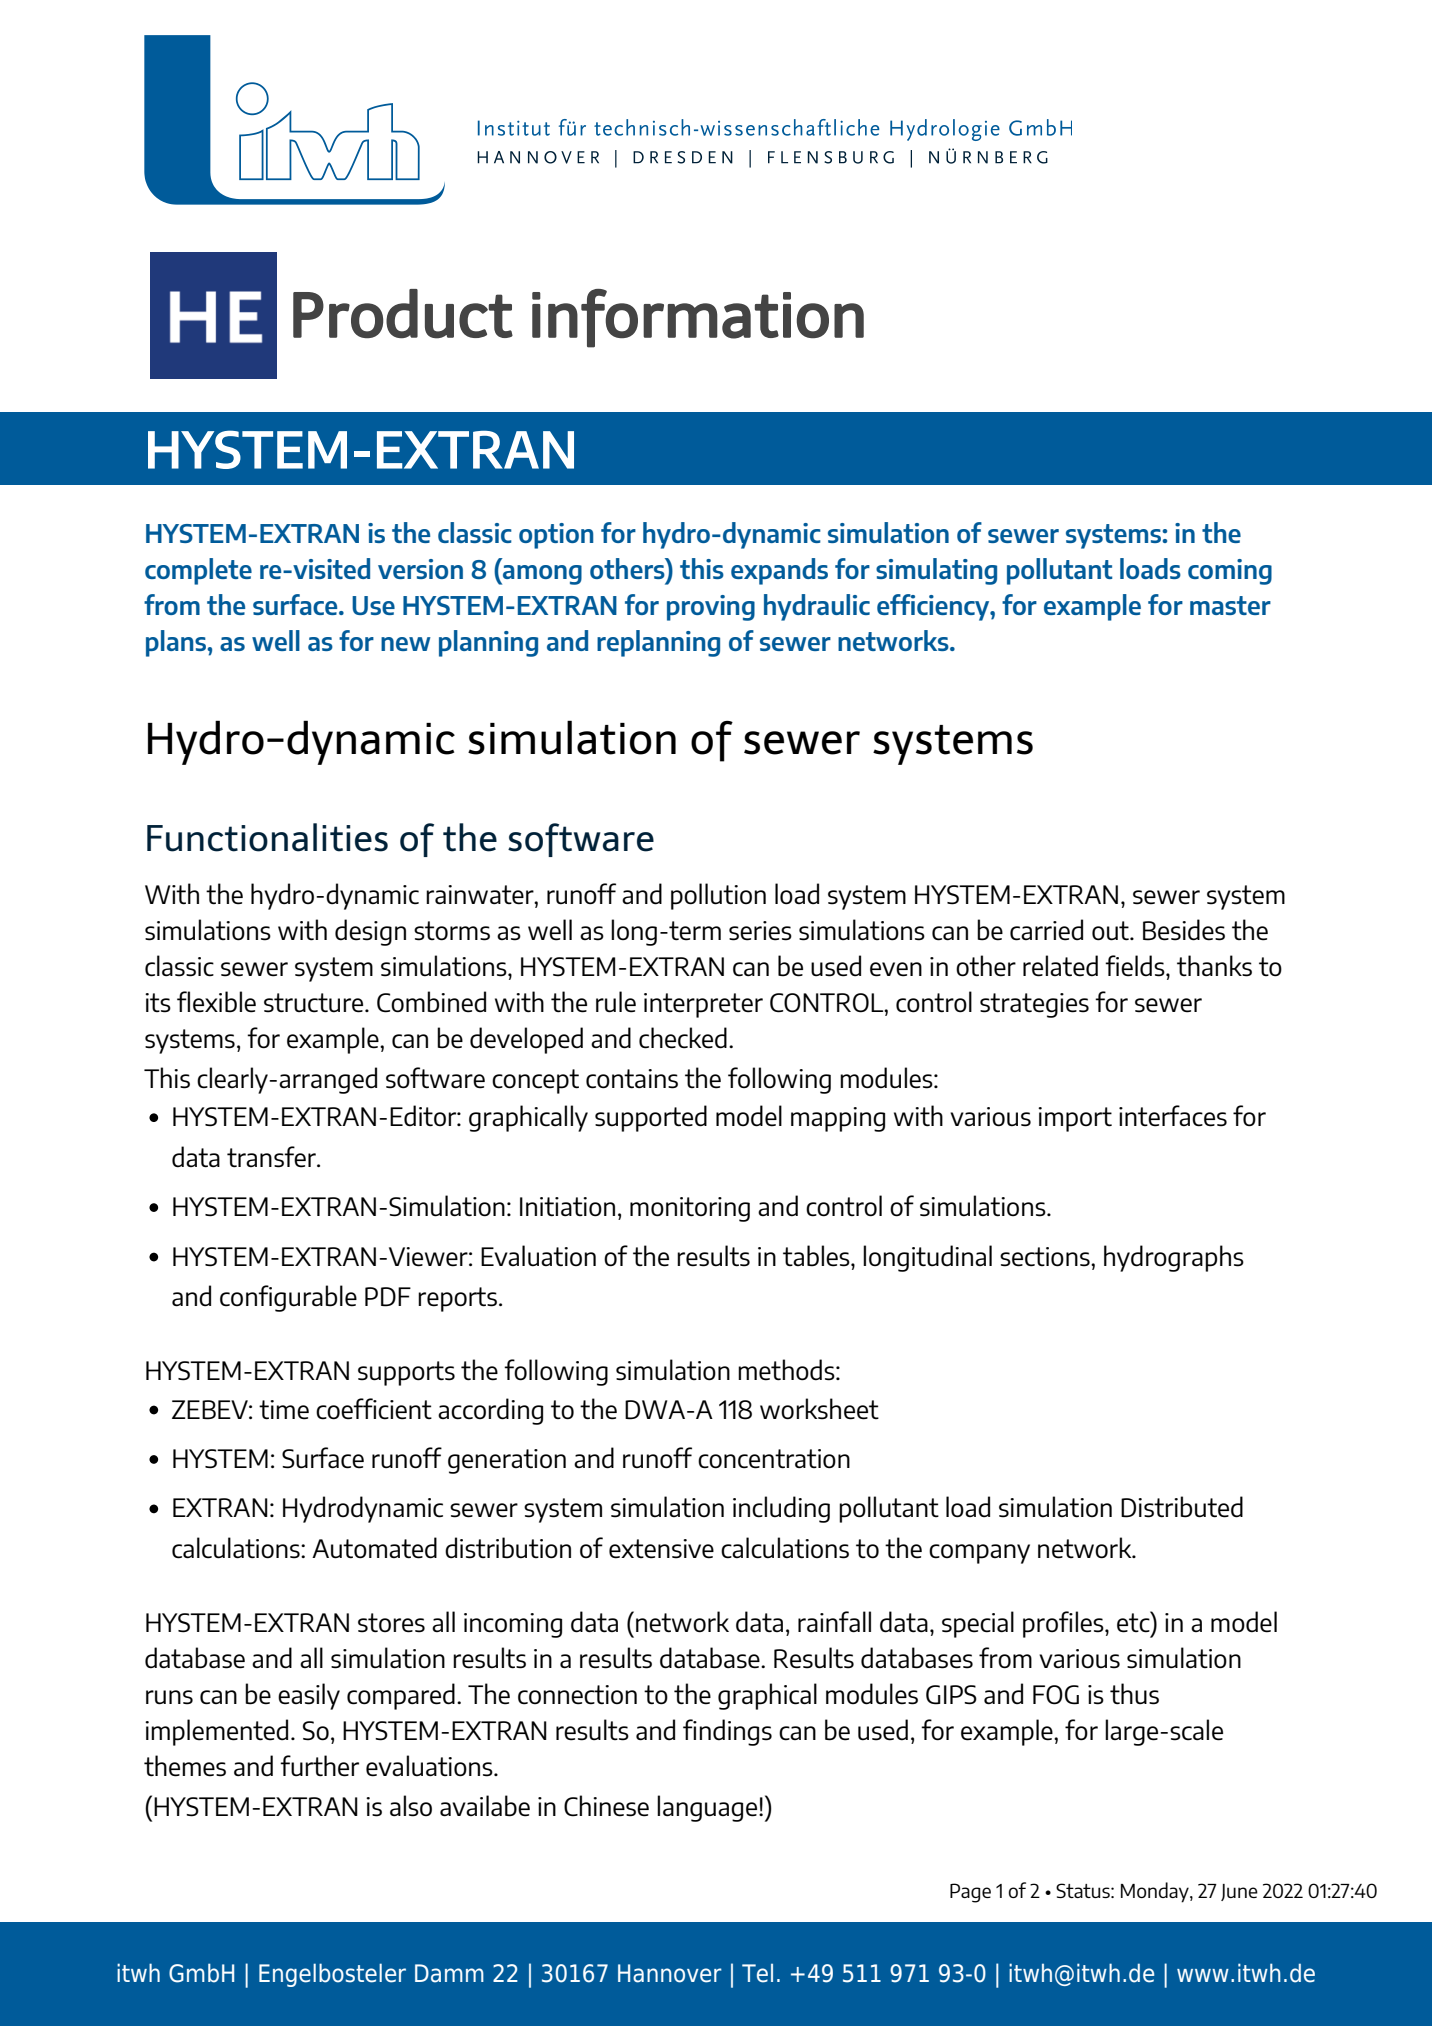  Describe the element at coordinates (403, 314) in the screenshot. I see `Product` at that location.
